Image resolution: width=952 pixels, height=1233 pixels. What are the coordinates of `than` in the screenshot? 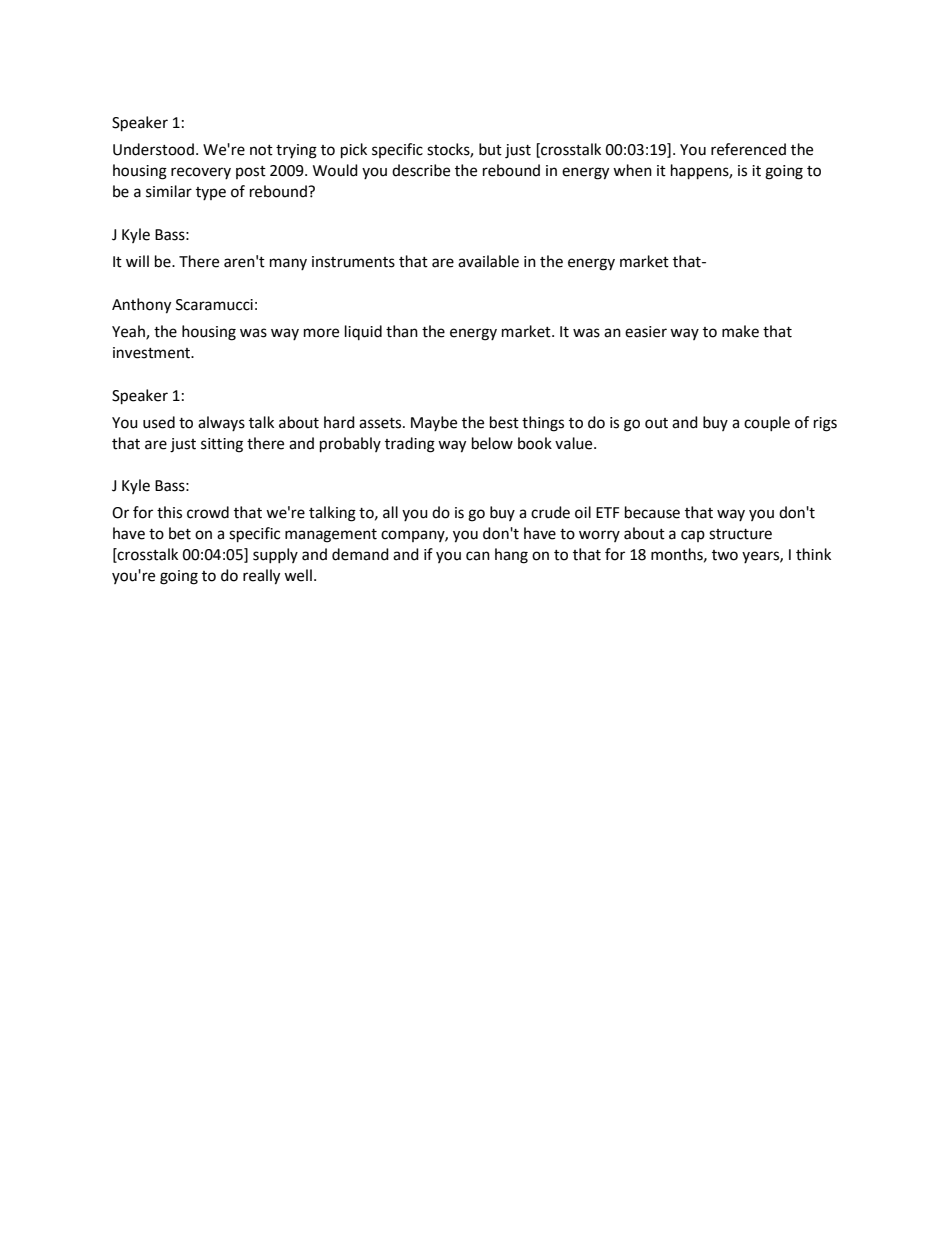 It's located at (402, 331).
